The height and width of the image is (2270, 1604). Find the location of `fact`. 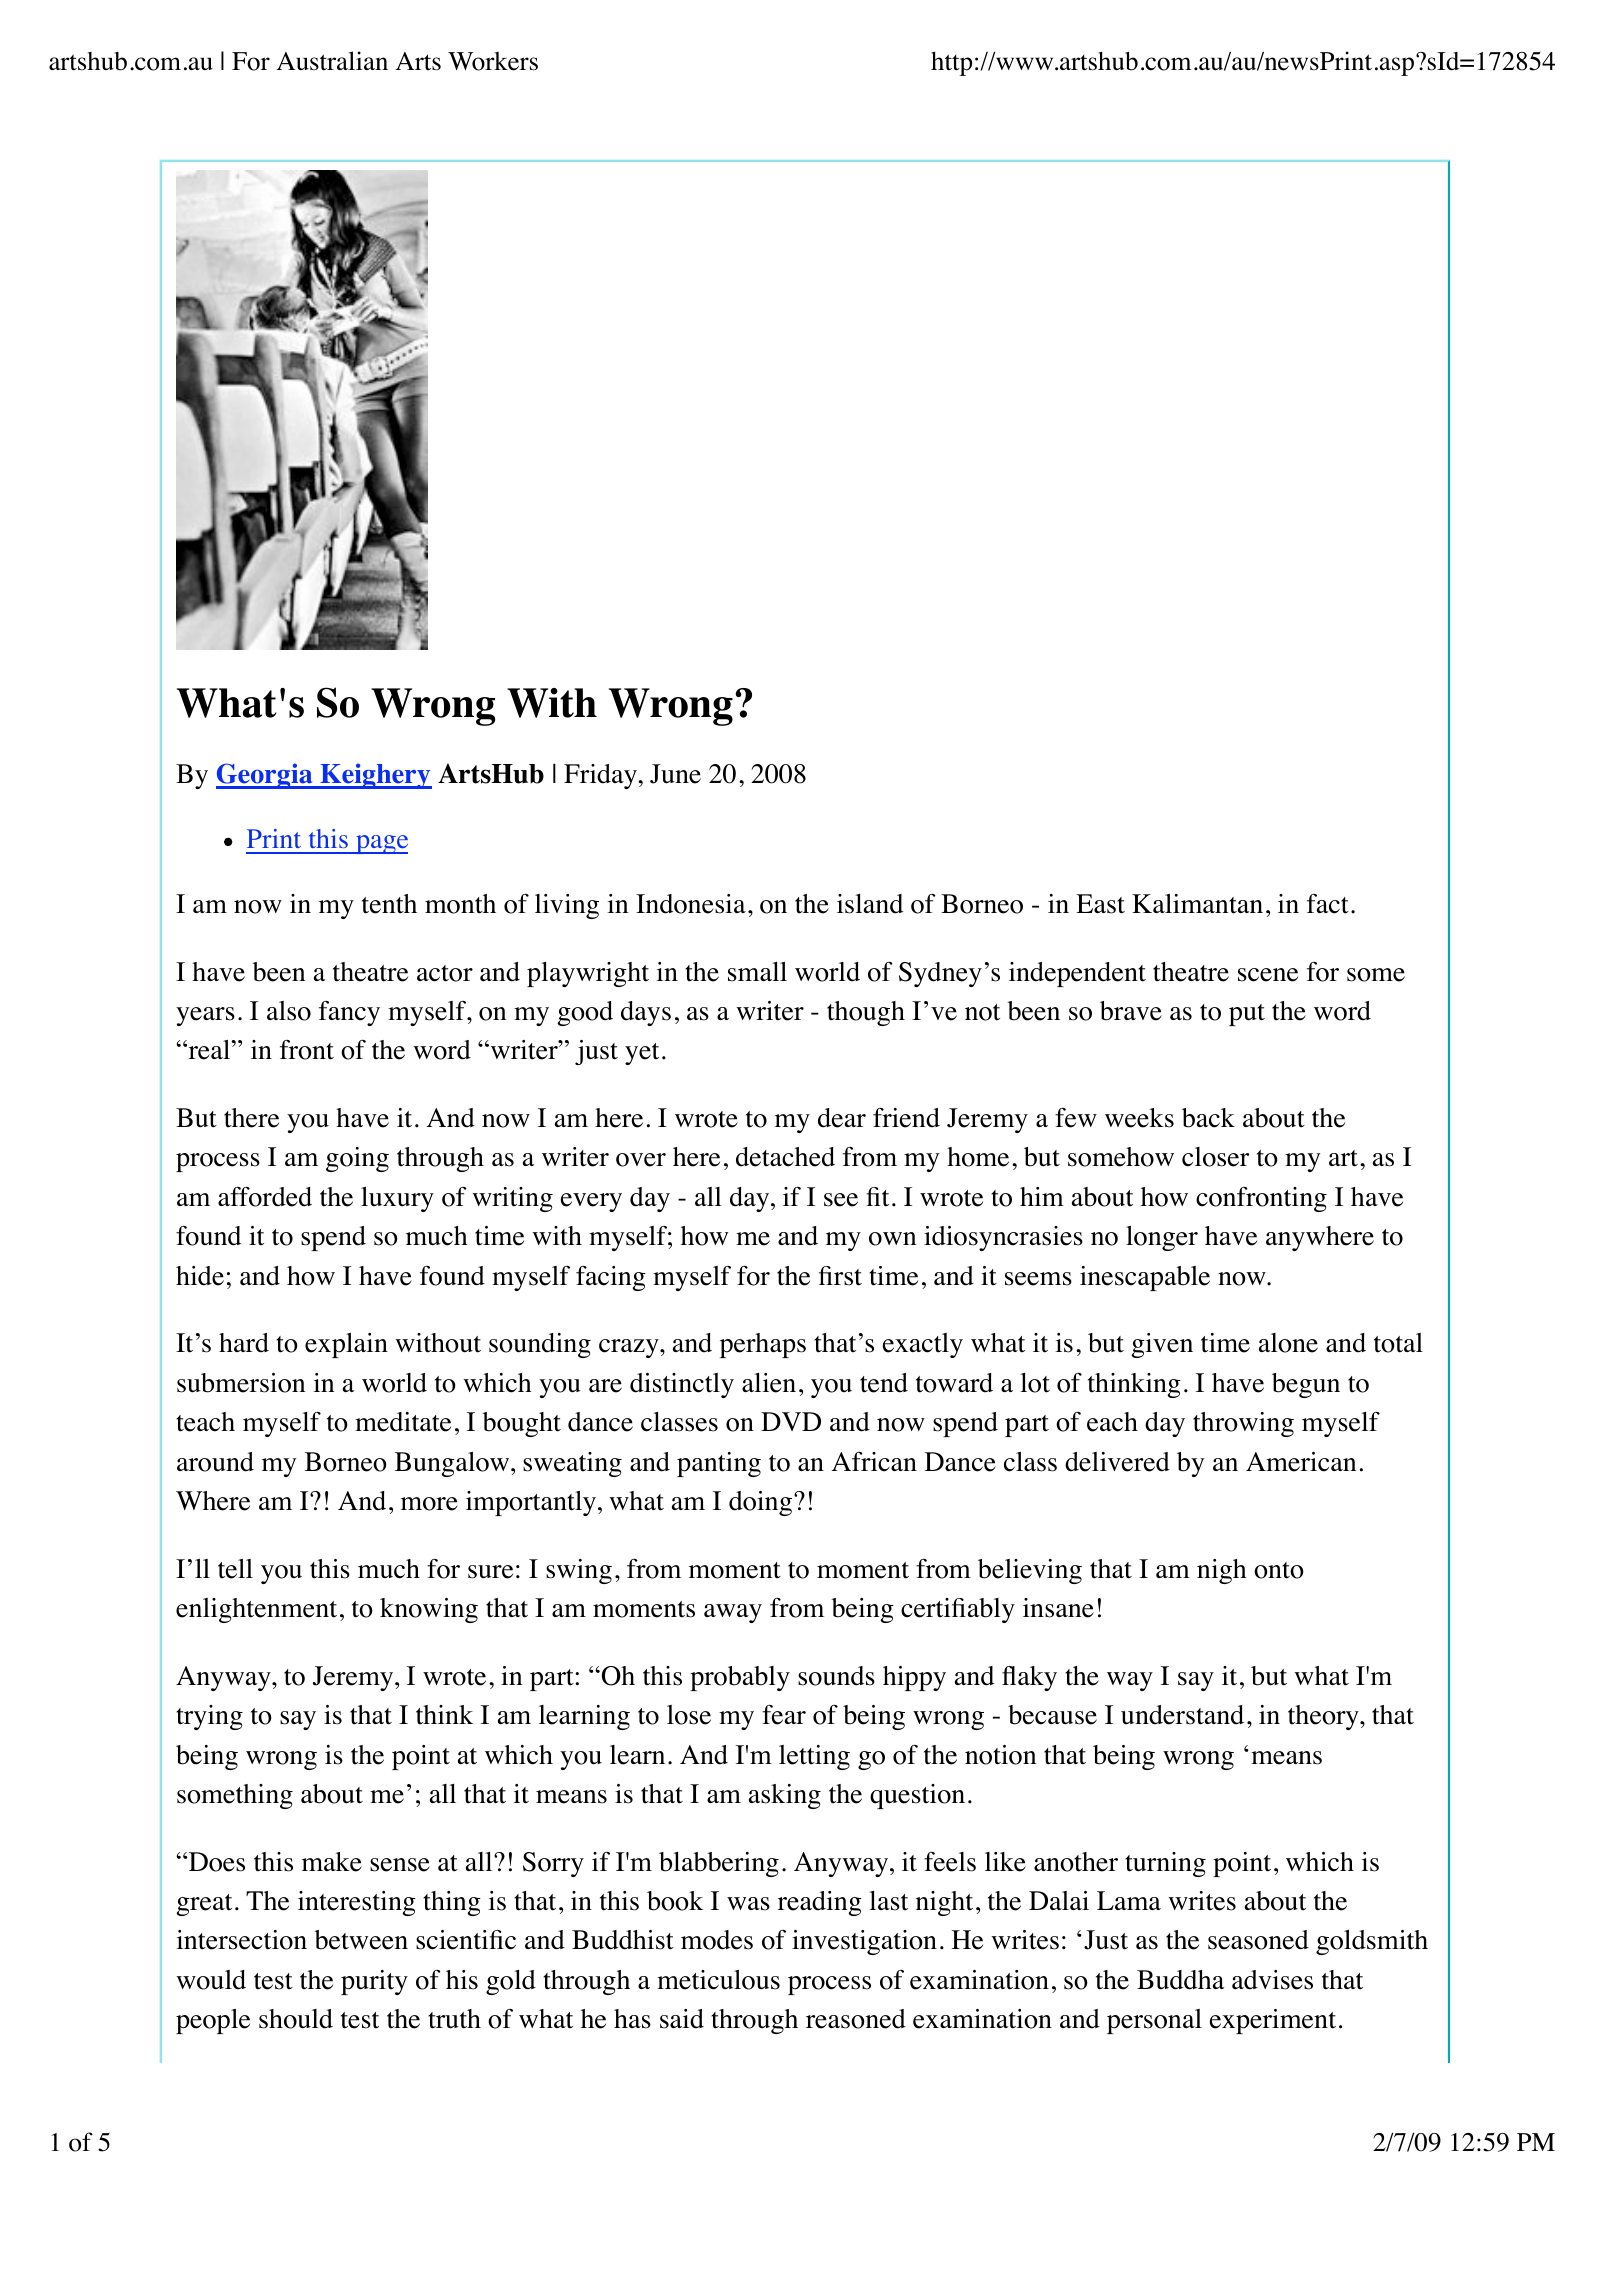

fact is located at coordinates (1328, 904).
